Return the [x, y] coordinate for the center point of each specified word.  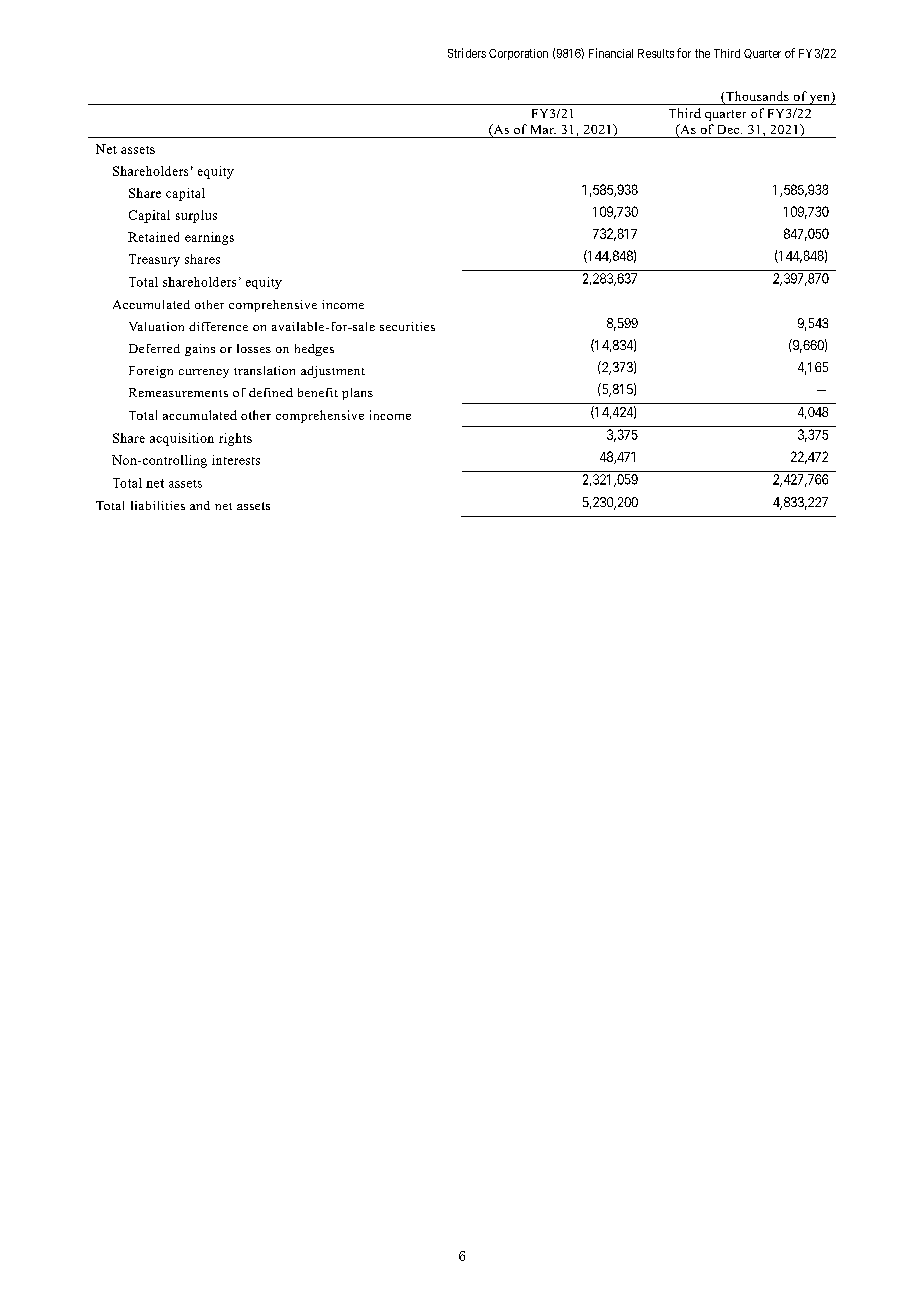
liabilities [158, 505]
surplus [196, 216]
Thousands [756, 97]
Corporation [518, 54]
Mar [543, 129]
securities [407, 326]
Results [656, 53]
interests [236, 460]
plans [357, 394]
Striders [467, 53]
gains [200, 350]
